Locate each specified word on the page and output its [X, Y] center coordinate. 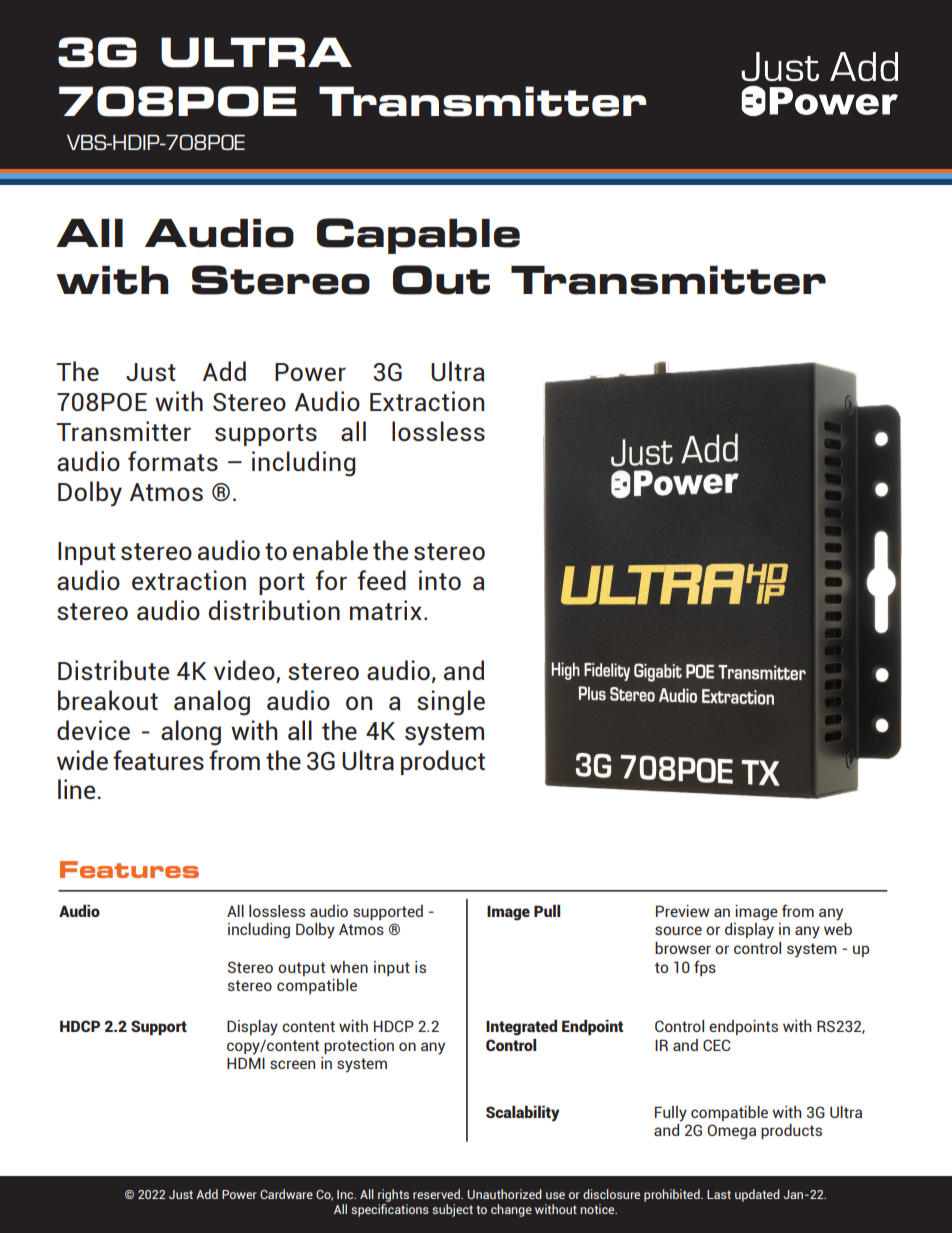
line [76, 789]
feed [382, 580]
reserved [437, 1194]
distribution [274, 610]
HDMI [246, 1063]
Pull [547, 911]
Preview [683, 911]
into [440, 580]
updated [757, 1195]
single [451, 703]
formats [173, 461]
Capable [418, 236]
